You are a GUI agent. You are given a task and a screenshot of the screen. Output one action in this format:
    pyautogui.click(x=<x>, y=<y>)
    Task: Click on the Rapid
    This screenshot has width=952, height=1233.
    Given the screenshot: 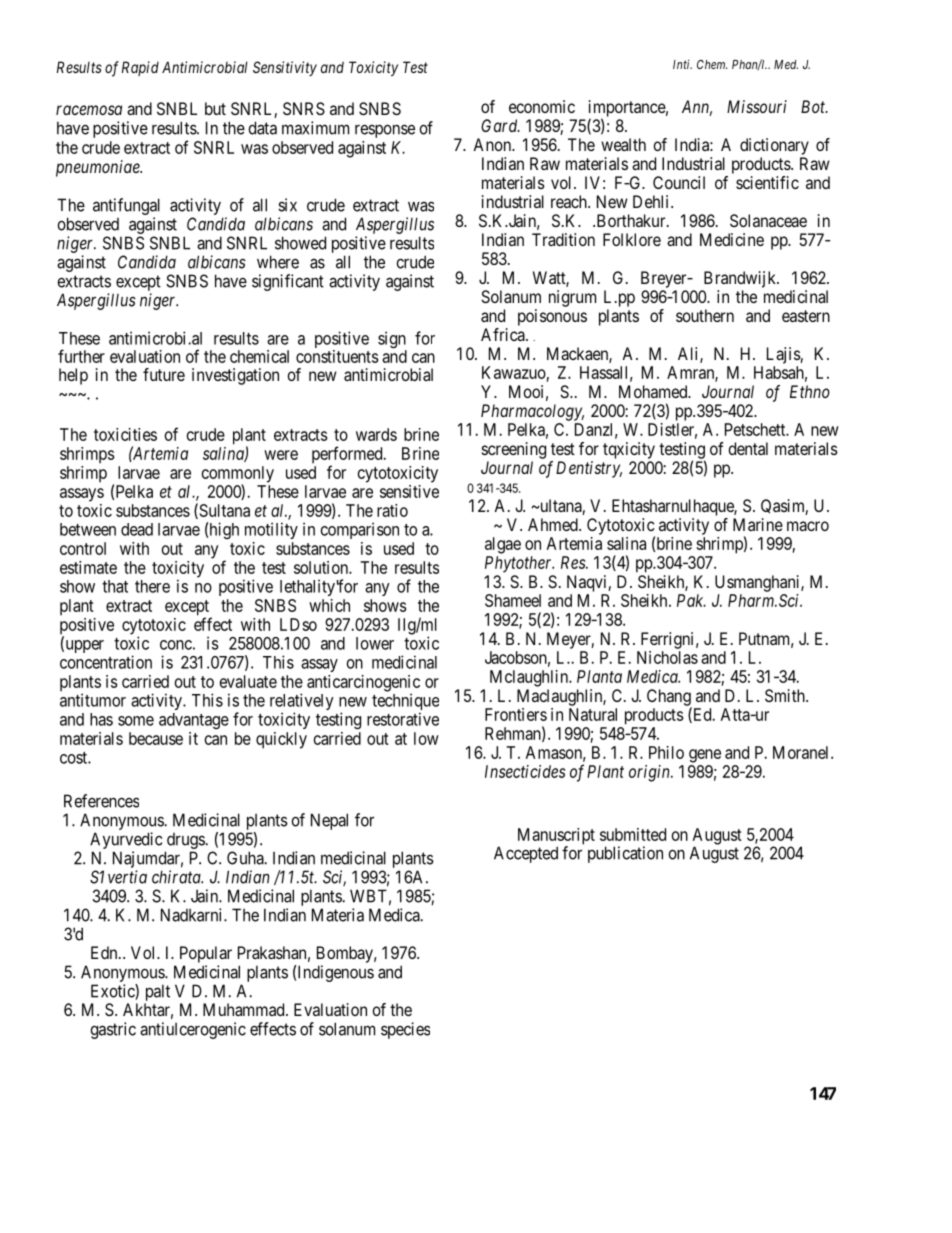 What is the action you would take?
    pyautogui.click(x=140, y=68)
